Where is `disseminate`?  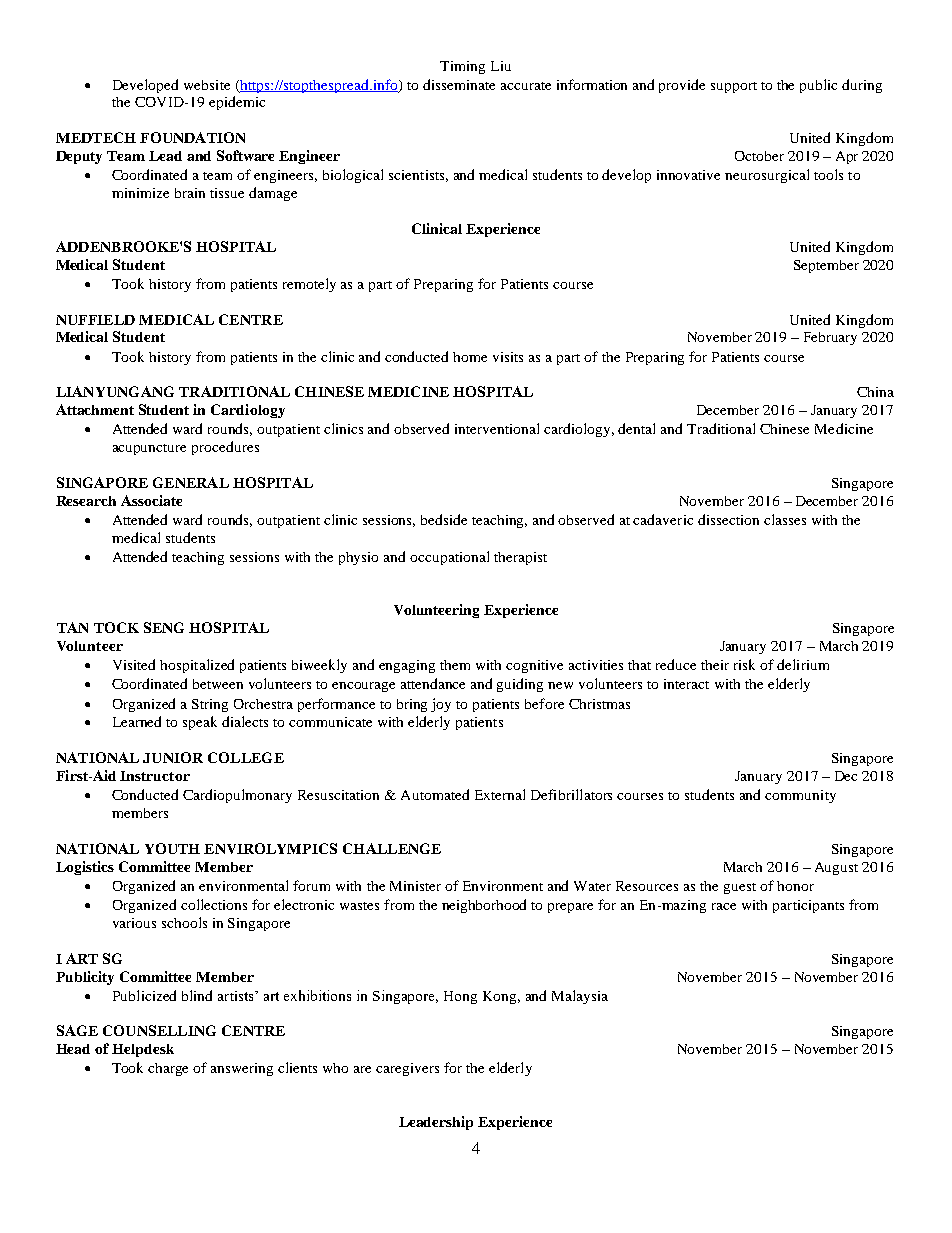 disseminate is located at coordinates (459, 84).
